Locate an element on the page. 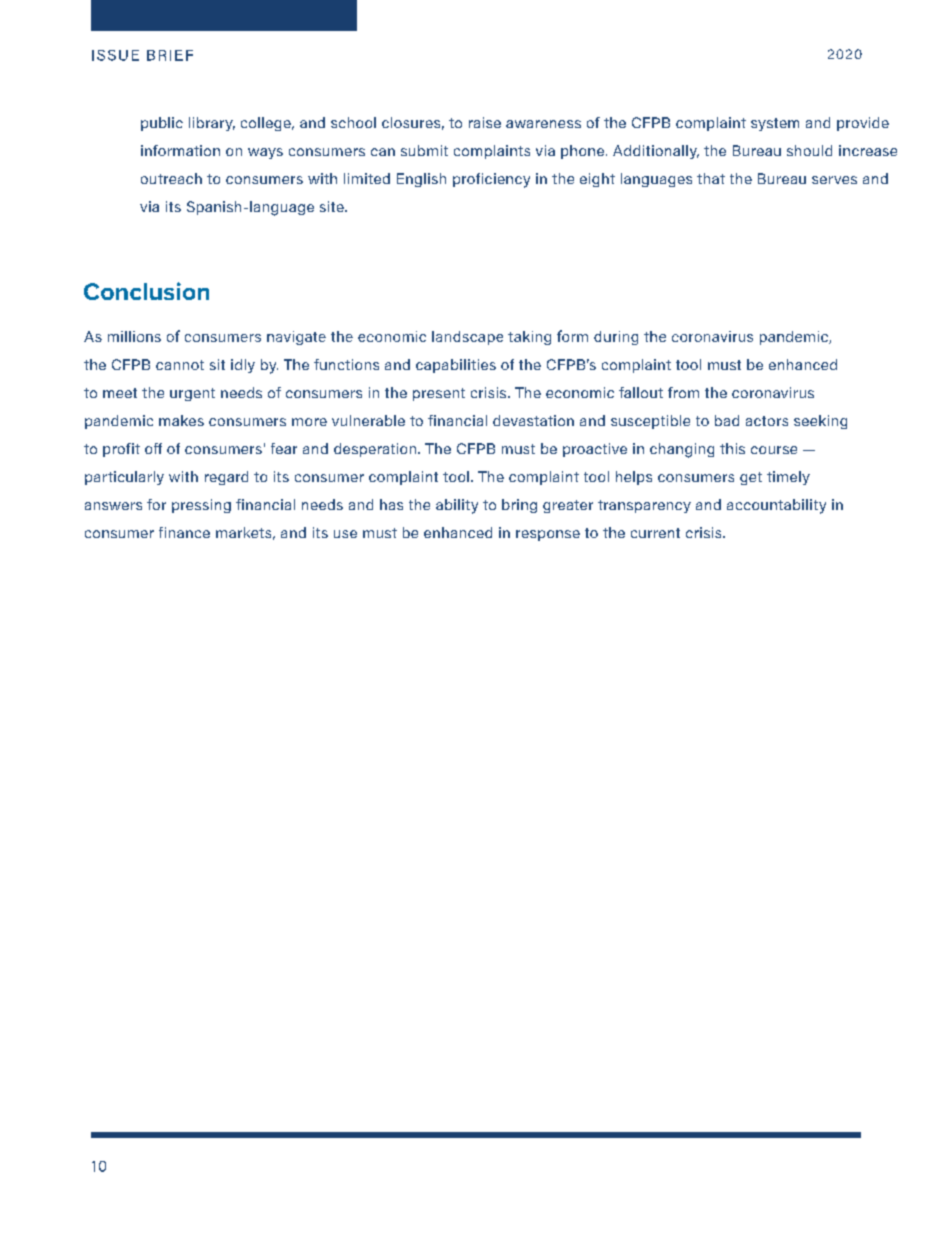  system is located at coordinates (775, 124).
